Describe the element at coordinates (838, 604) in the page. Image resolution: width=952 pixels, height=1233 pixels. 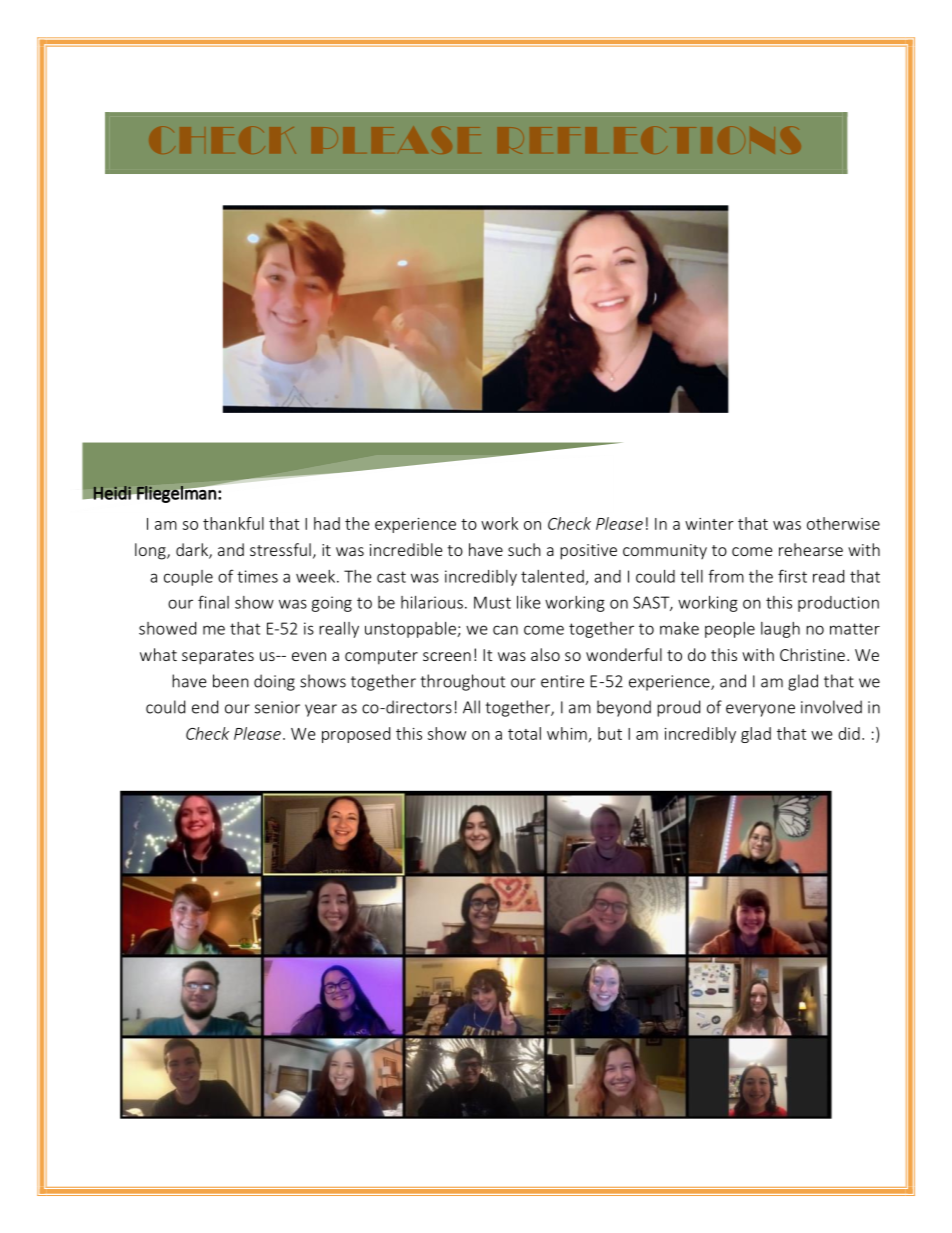
I see `production` at that location.
